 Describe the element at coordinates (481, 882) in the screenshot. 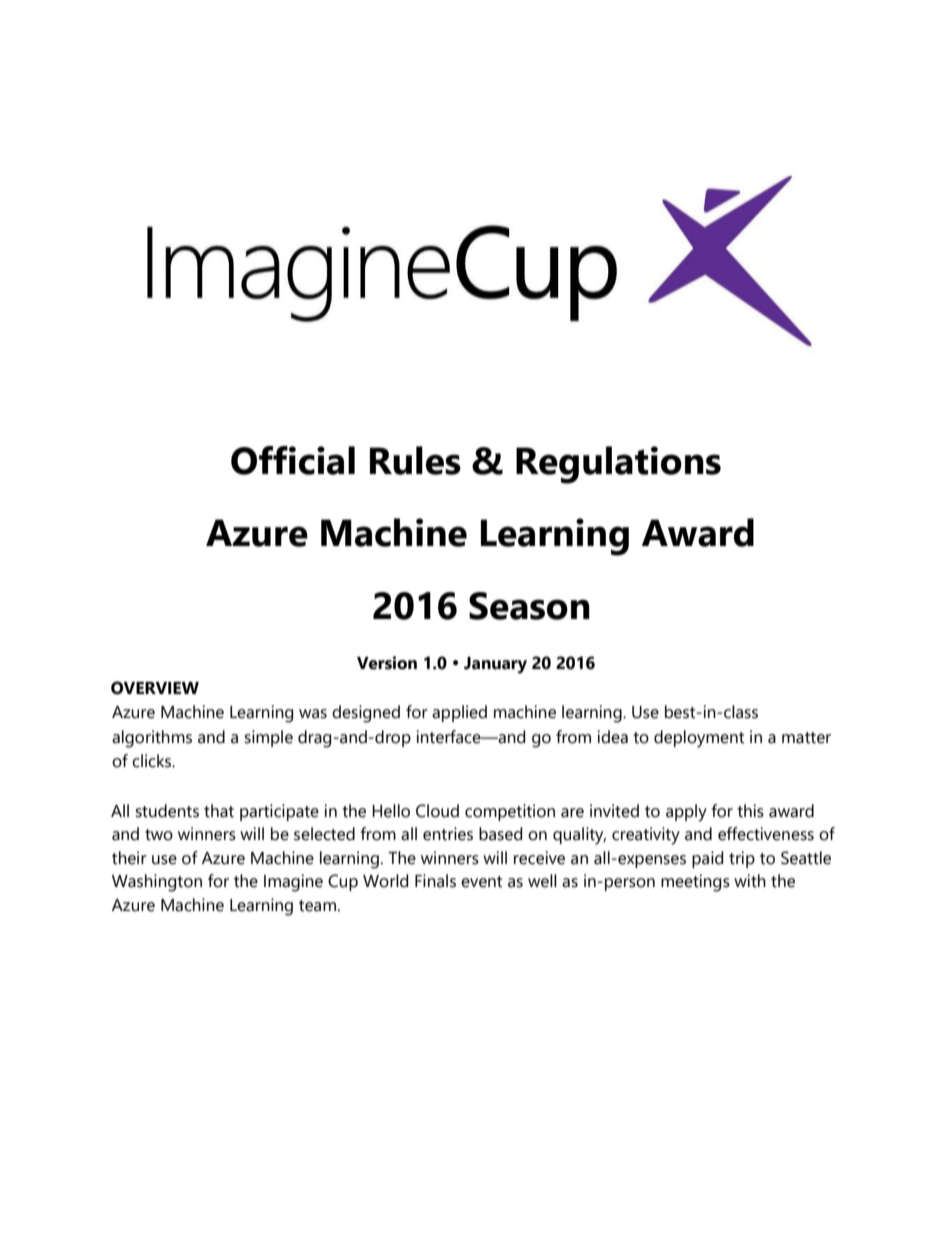

I see `event` at that location.
